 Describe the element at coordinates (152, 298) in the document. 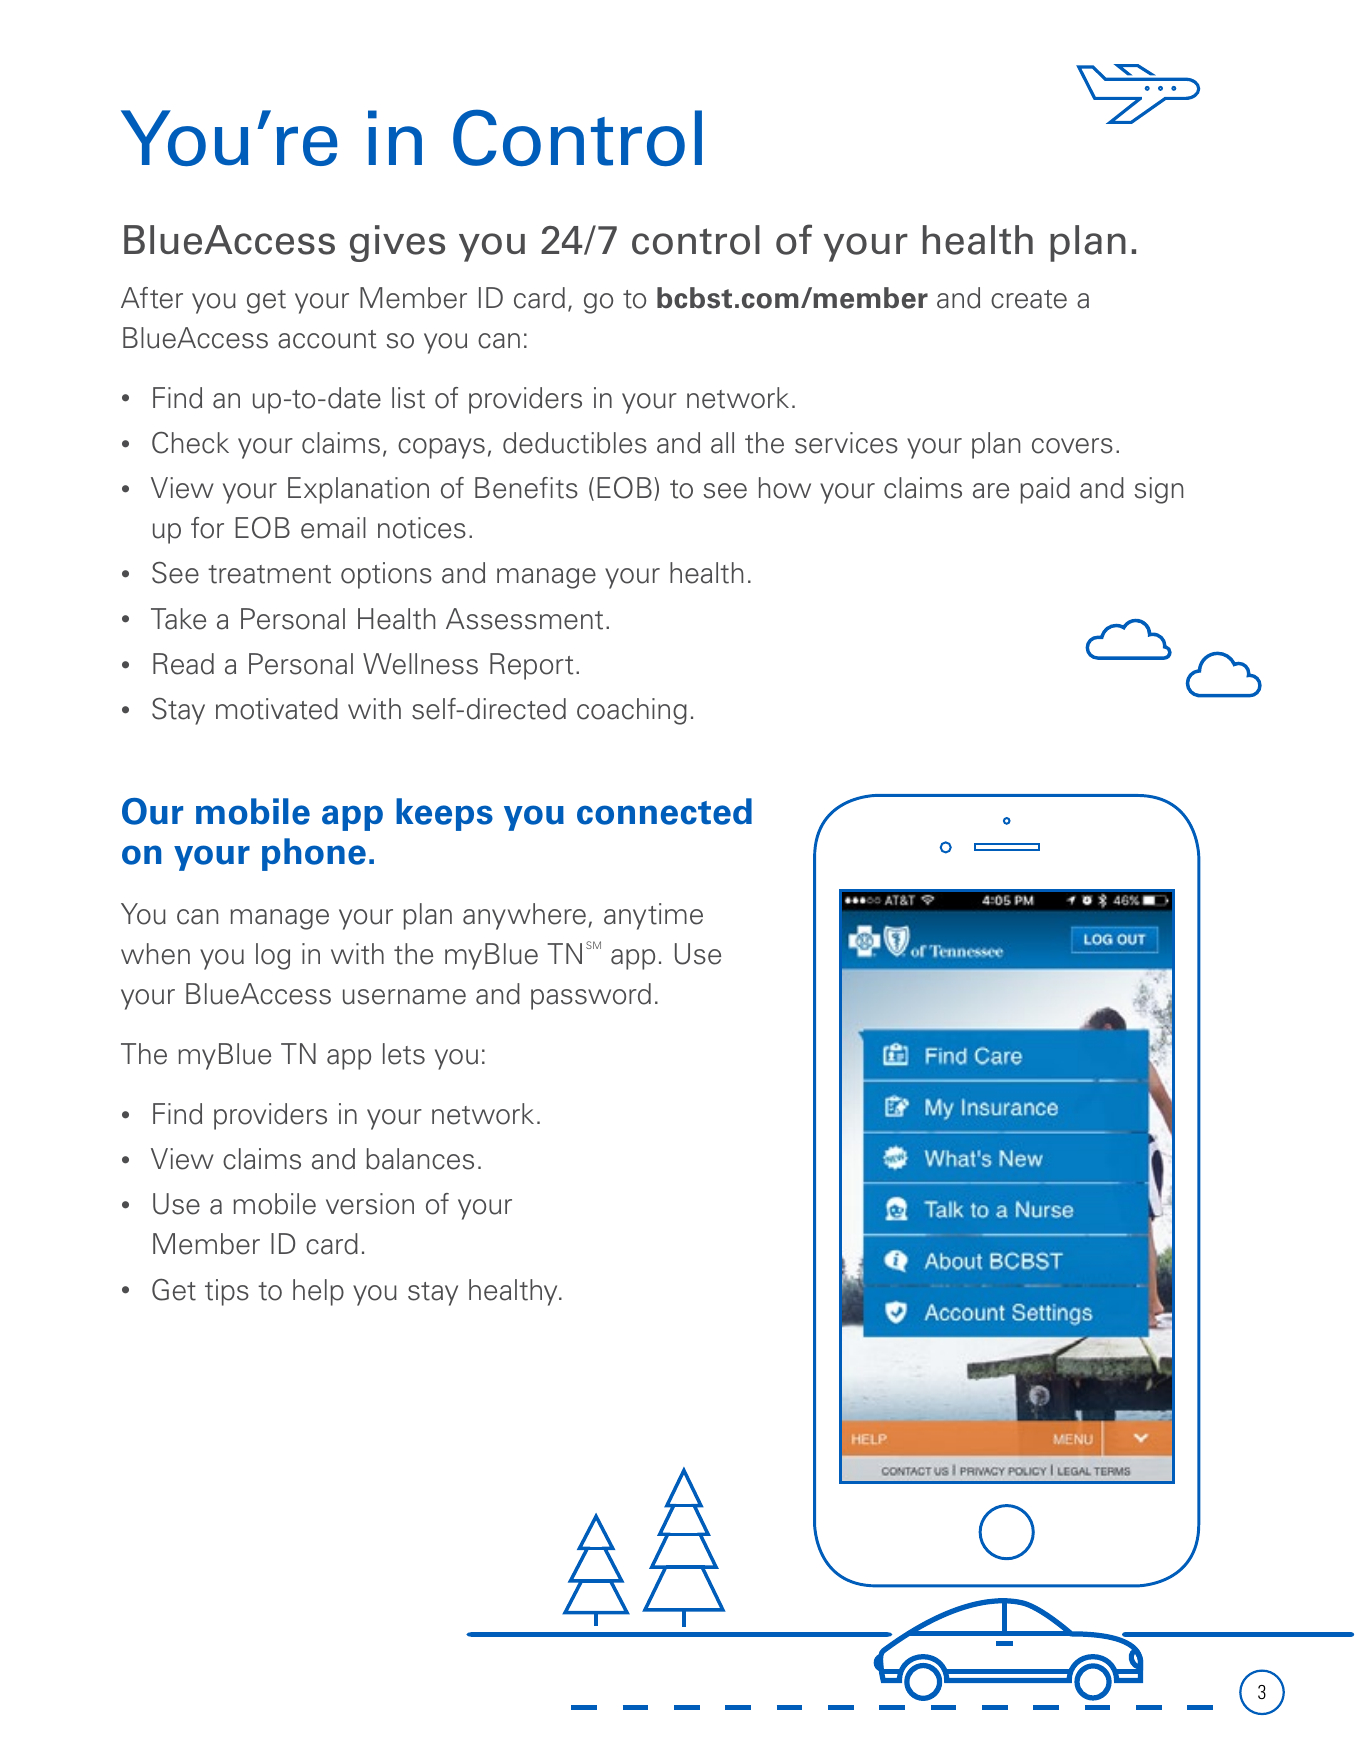

I see `After` at that location.
